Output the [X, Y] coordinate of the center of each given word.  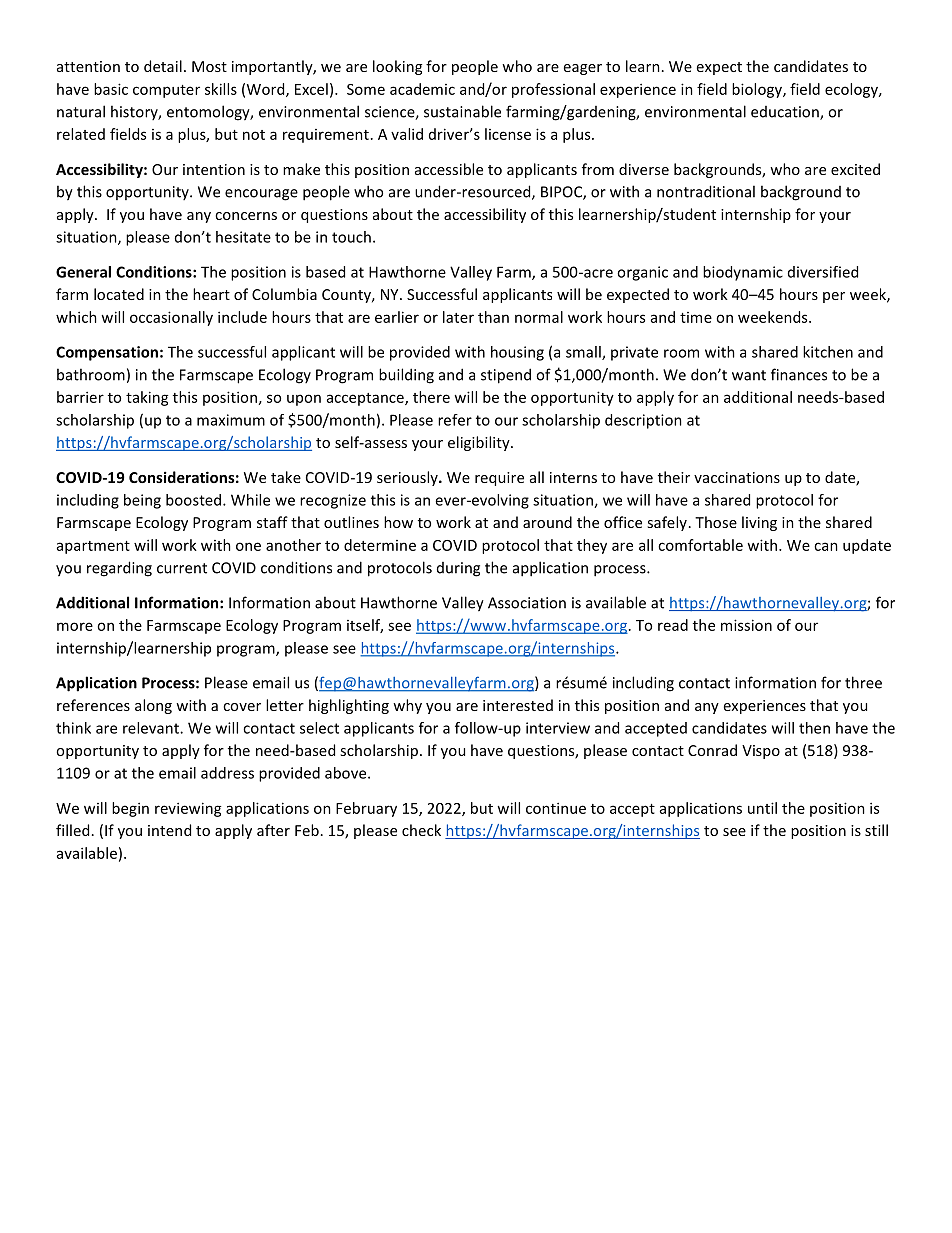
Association [527, 603]
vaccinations [737, 477]
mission [746, 625]
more [75, 626]
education [786, 113]
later [458, 317]
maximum [231, 420]
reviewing [188, 809]
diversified [823, 272]
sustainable [462, 111]
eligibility [480, 443]
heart [211, 294]
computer [166, 91]
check [421, 830]
